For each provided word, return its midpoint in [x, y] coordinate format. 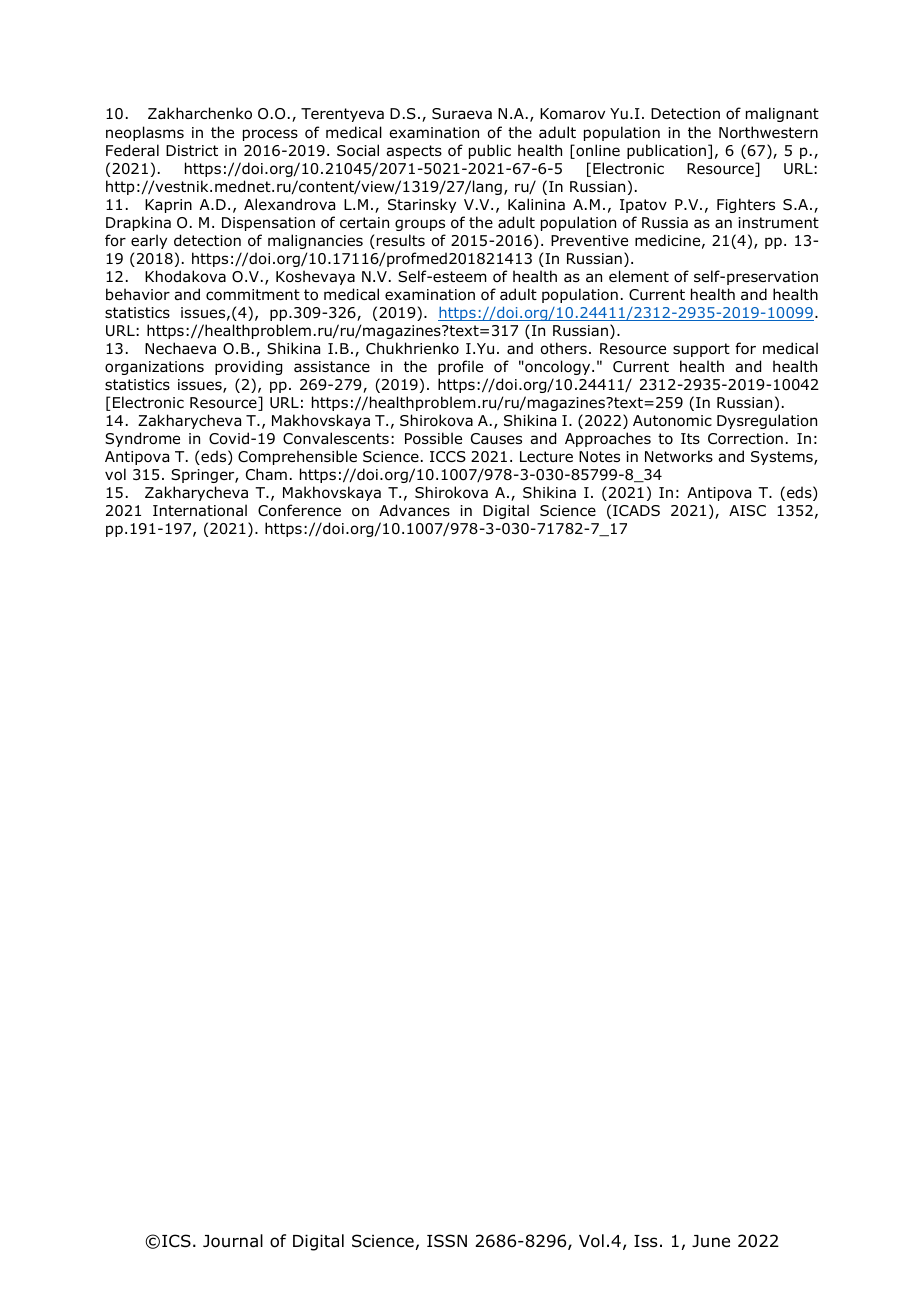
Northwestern [768, 132]
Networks [679, 456]
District [192, 150]
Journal [233, 1241]
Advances [414, 510]
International [200, 510]
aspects [414, 152]
